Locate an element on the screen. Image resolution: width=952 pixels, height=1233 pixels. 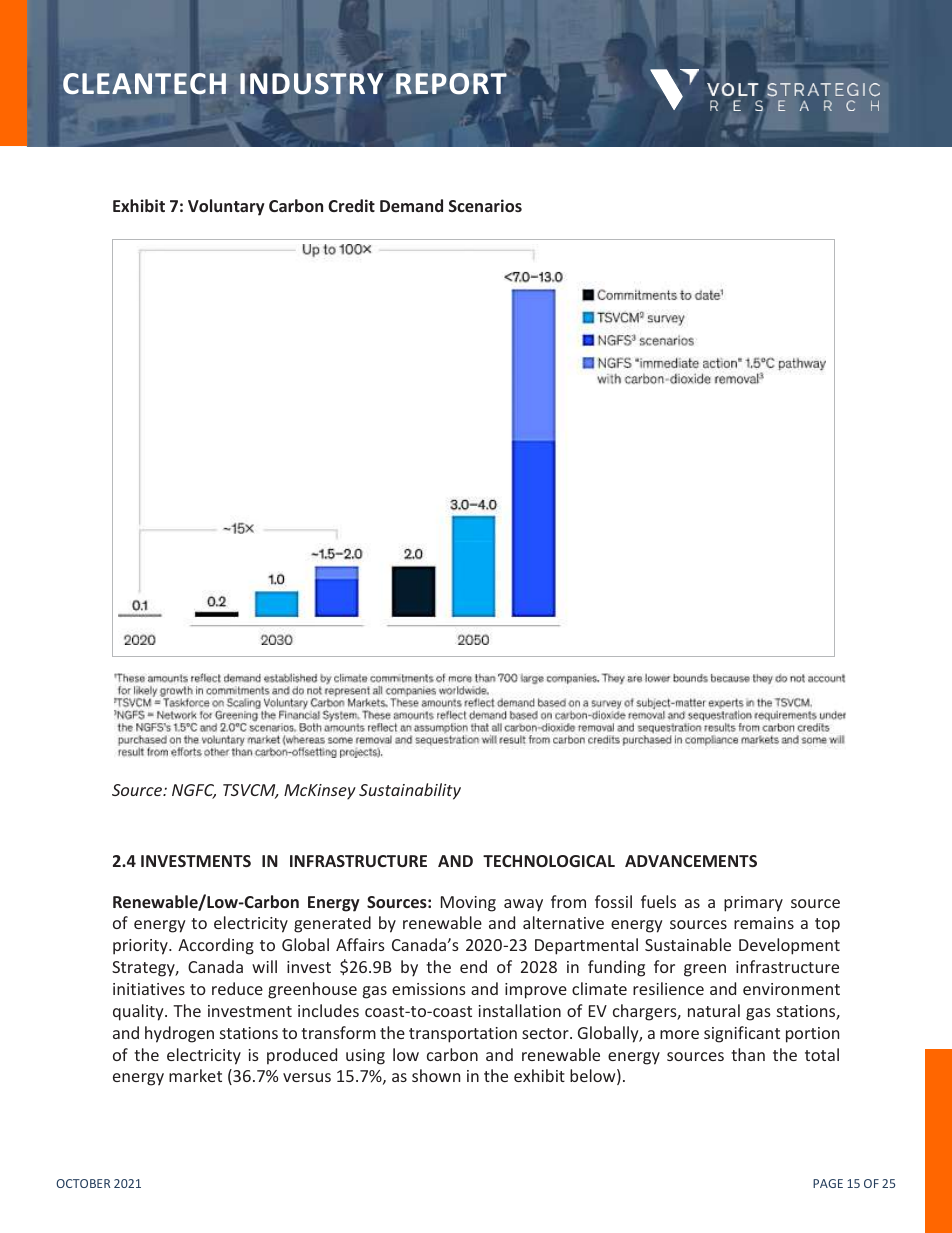
Credit is located at coordinates (351, 205).
